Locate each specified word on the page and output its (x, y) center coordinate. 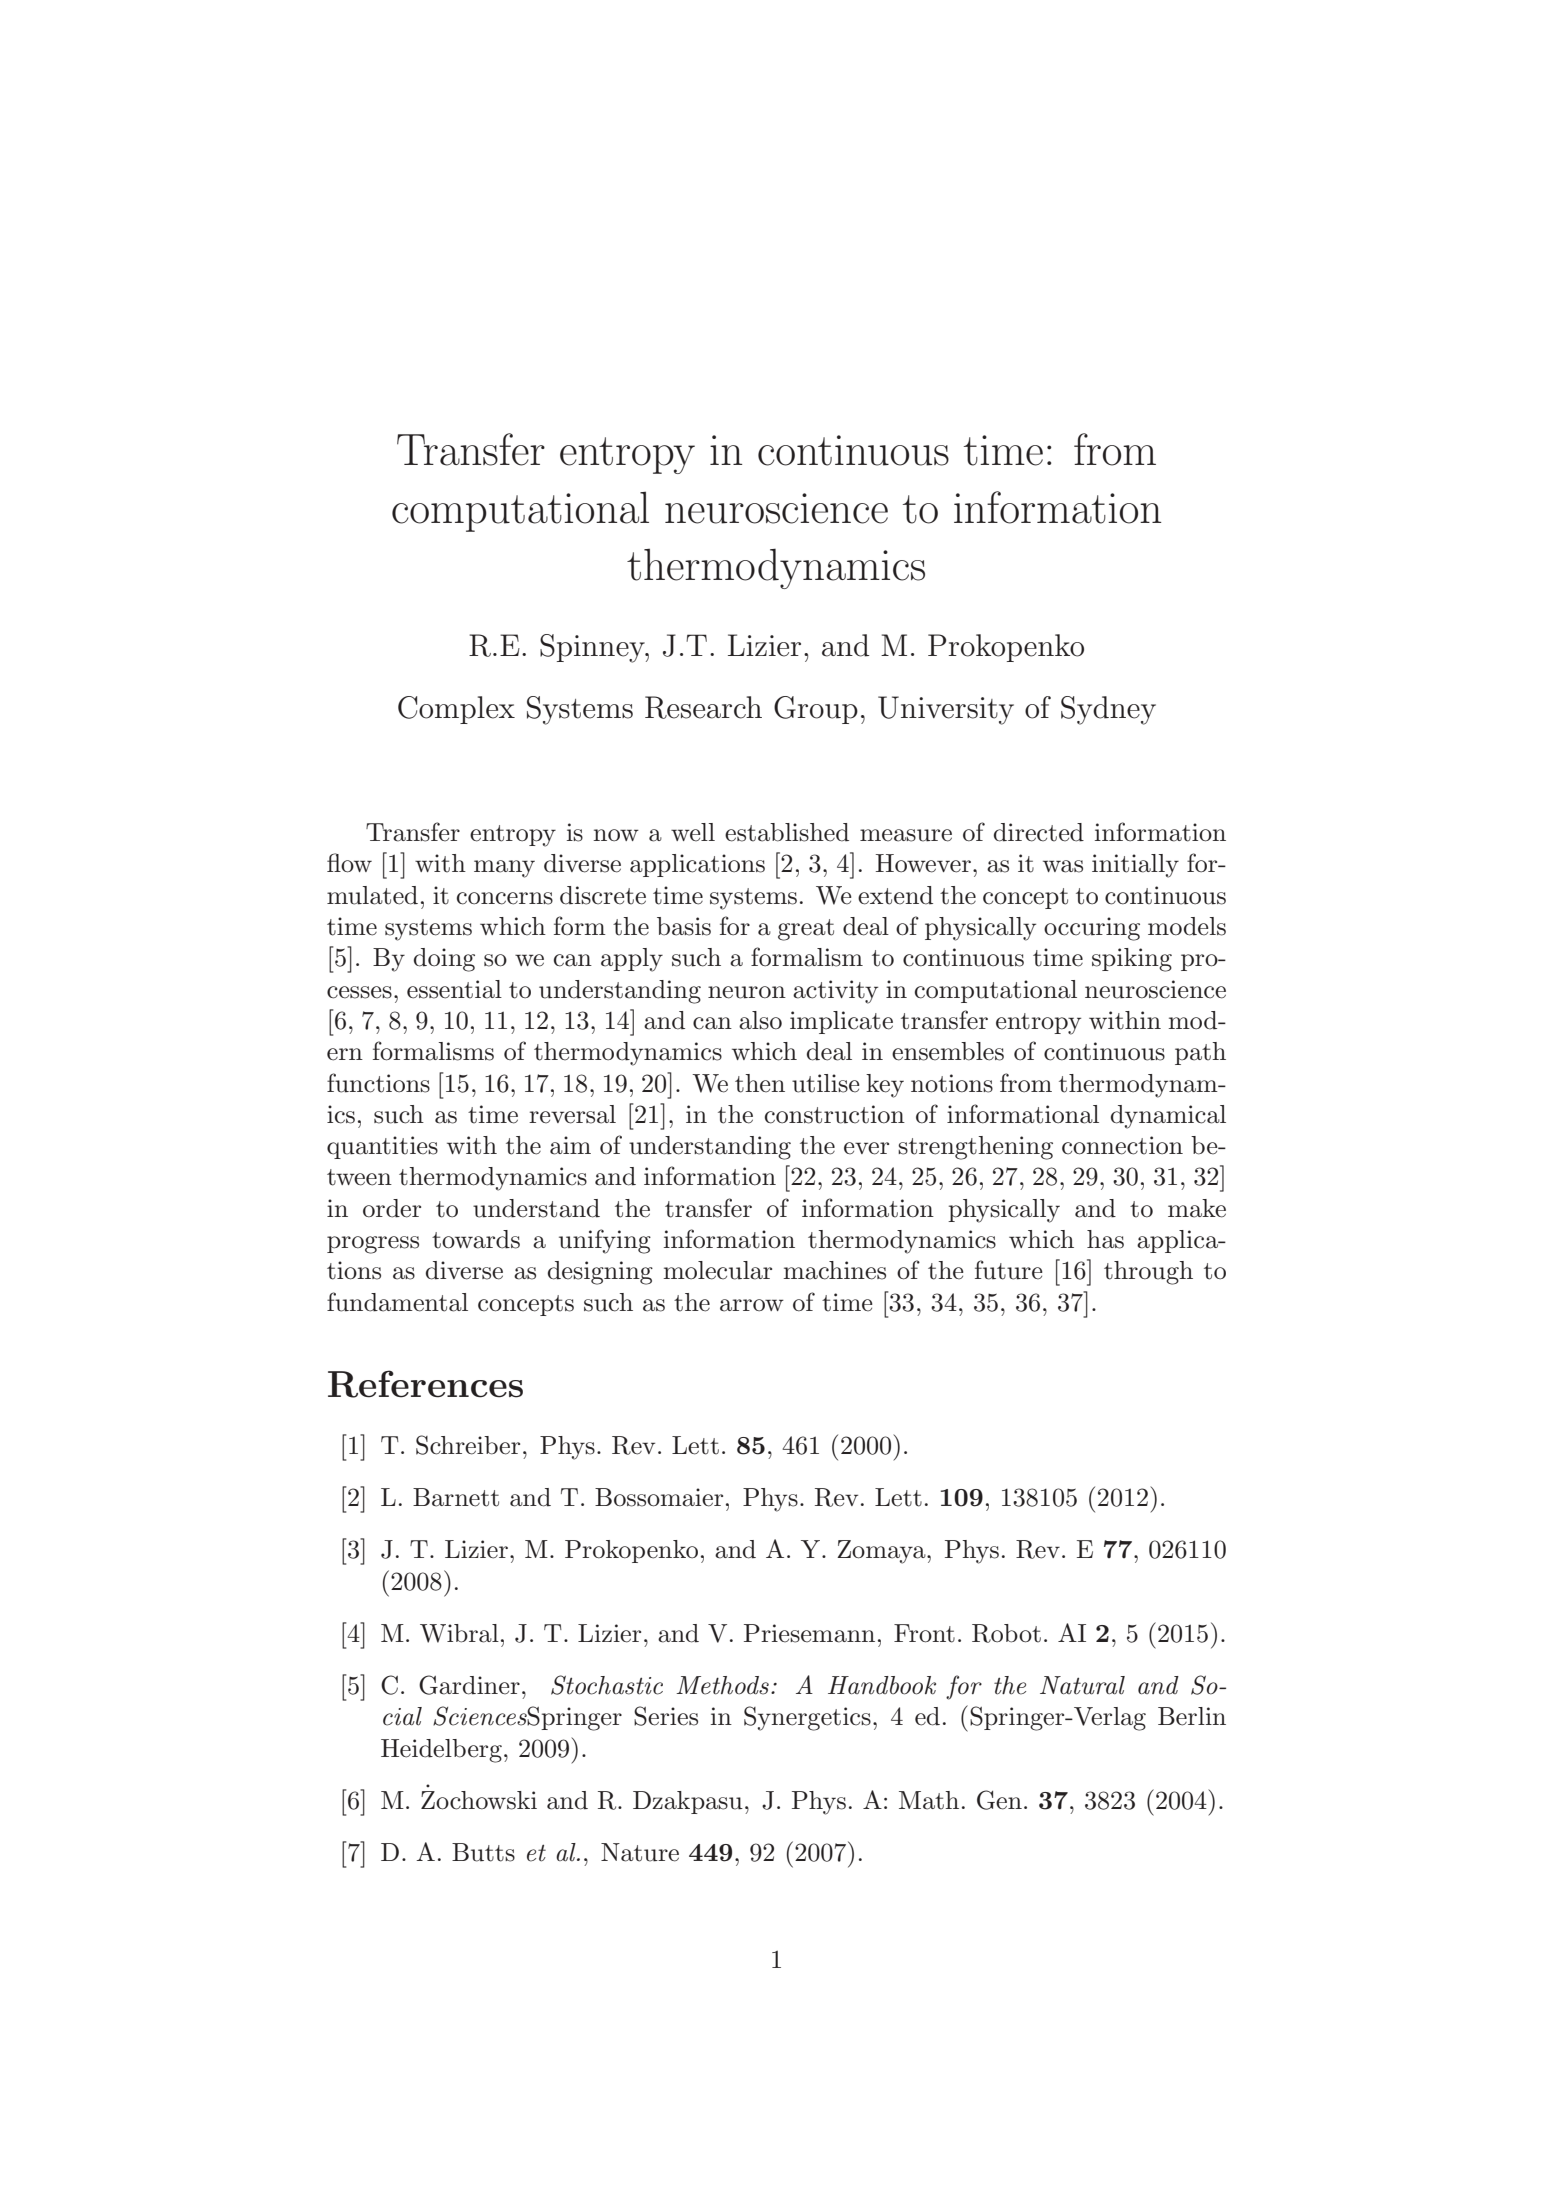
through (1148, 1273)
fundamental (397, 1302)
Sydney (1108, 710)
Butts (483, 1852)
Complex (456, 710)
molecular (717, 1270)
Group (816, 710)
